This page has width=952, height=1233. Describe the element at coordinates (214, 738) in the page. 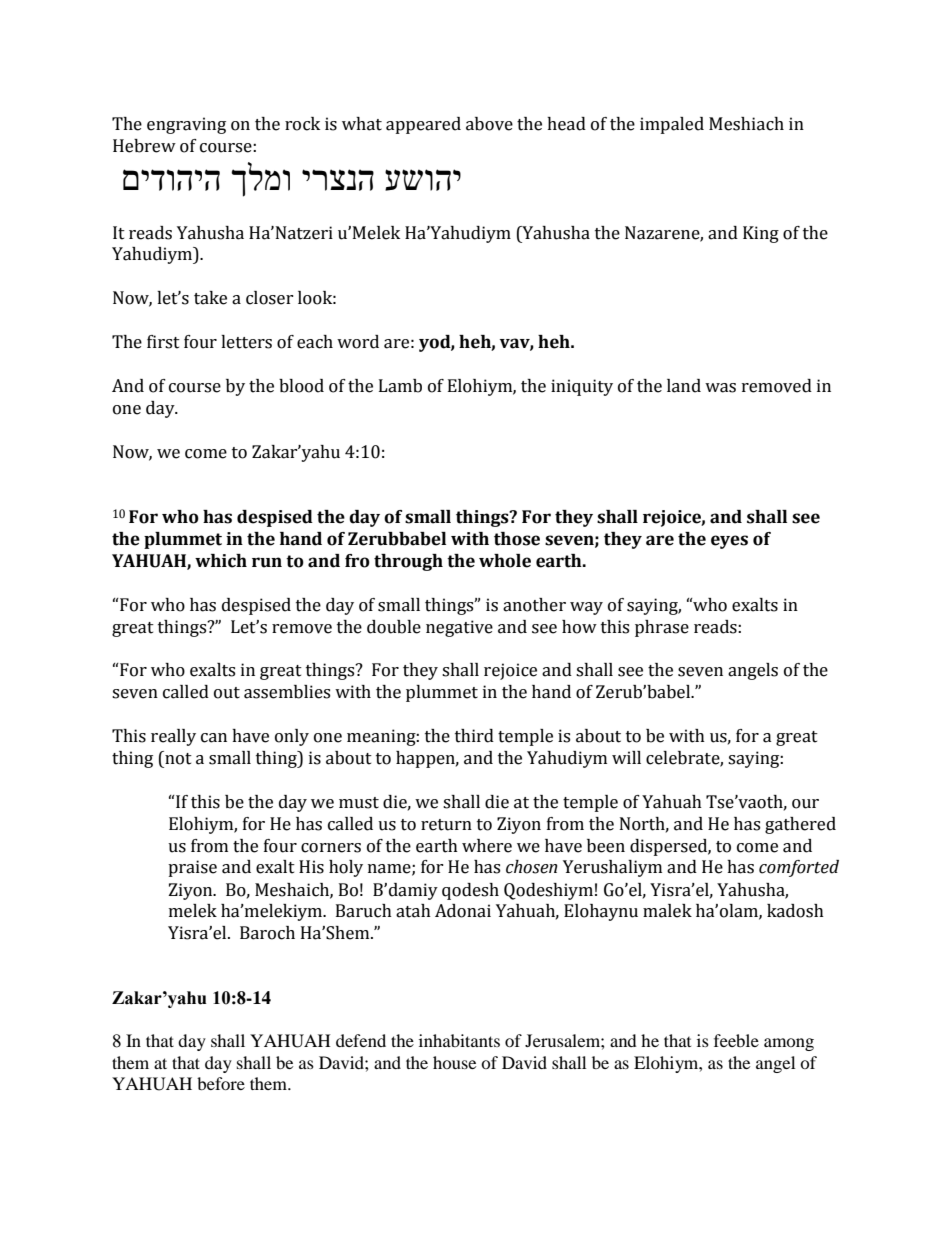

I see `can` at that location.
